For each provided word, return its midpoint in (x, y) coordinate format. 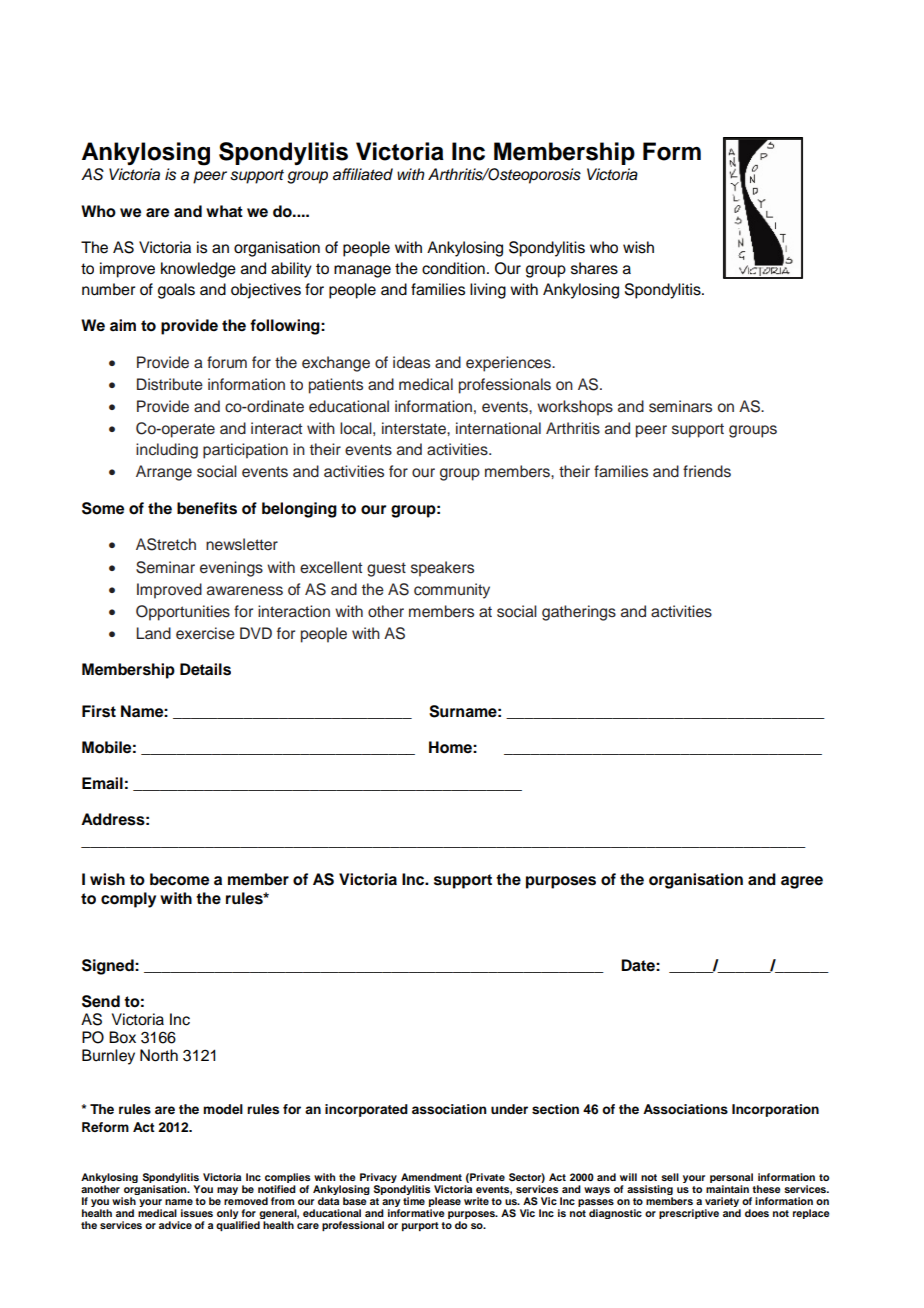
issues (197, 1213)
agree (802, 882)
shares (594, 268)
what (224, 211)
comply (128, 900)
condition (453, 268)
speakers (442, 569)
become (179, 879)
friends (707, 471)
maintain (727, 1189)
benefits (207, 508)
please (445, 1203)
